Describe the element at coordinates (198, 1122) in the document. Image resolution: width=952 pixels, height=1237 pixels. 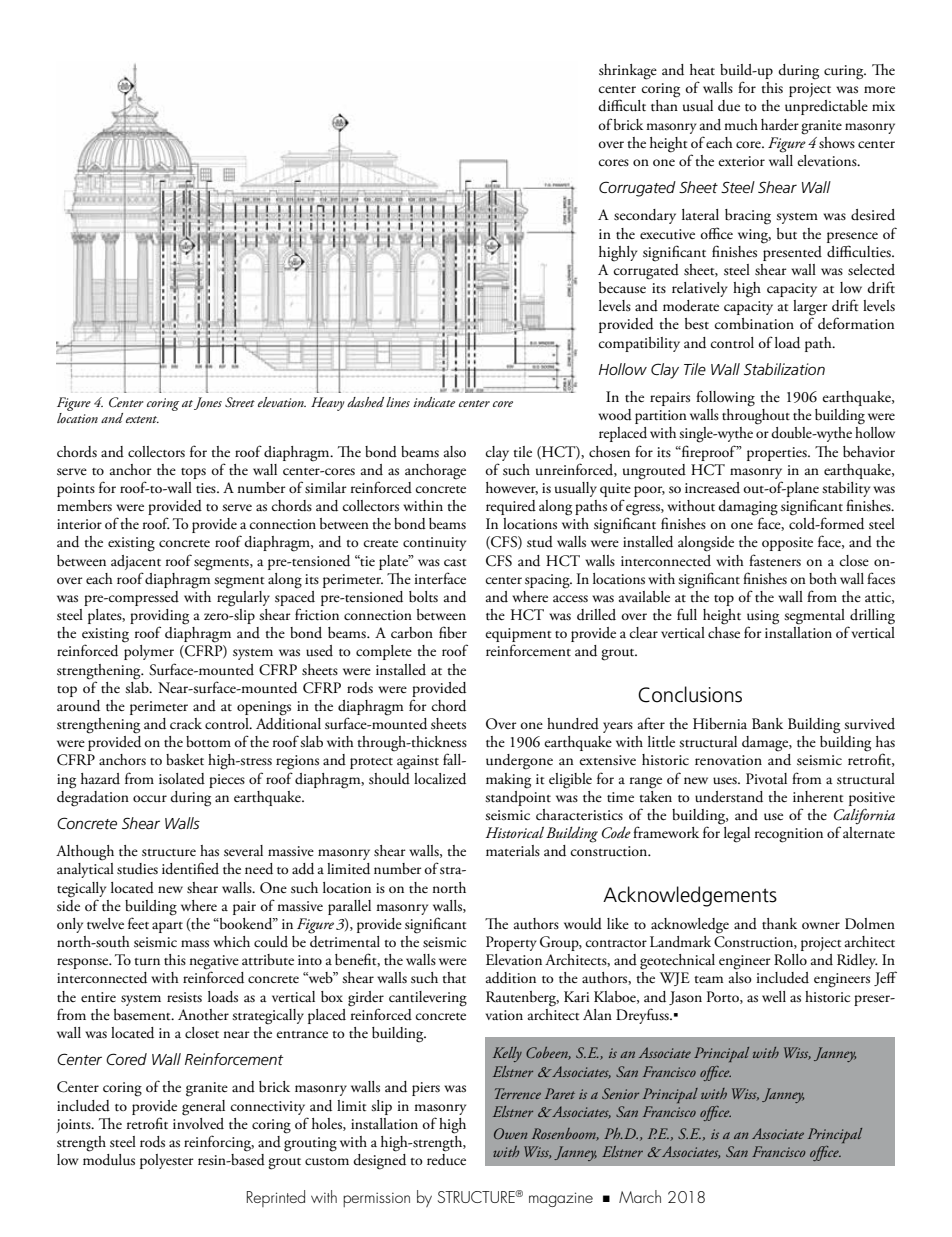
I see `involved` at that location.
